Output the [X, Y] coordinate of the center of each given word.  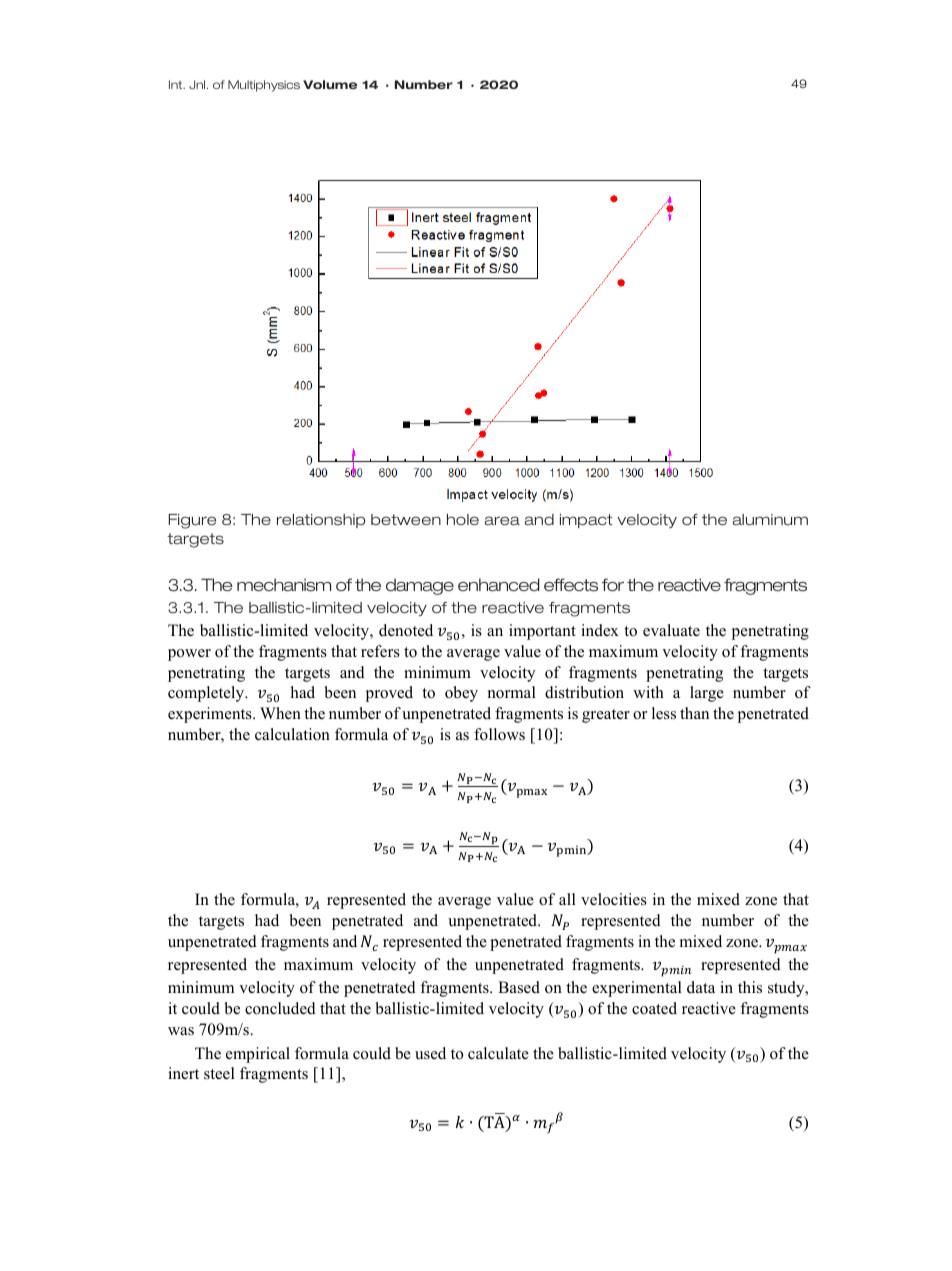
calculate [498, 1053]
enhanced [498, 585]
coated [654, 1008]
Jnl [198, 84]
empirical [258, 1055]
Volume [330, 84]
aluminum [770, 519]
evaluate [671, 630]
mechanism [284, 585]
